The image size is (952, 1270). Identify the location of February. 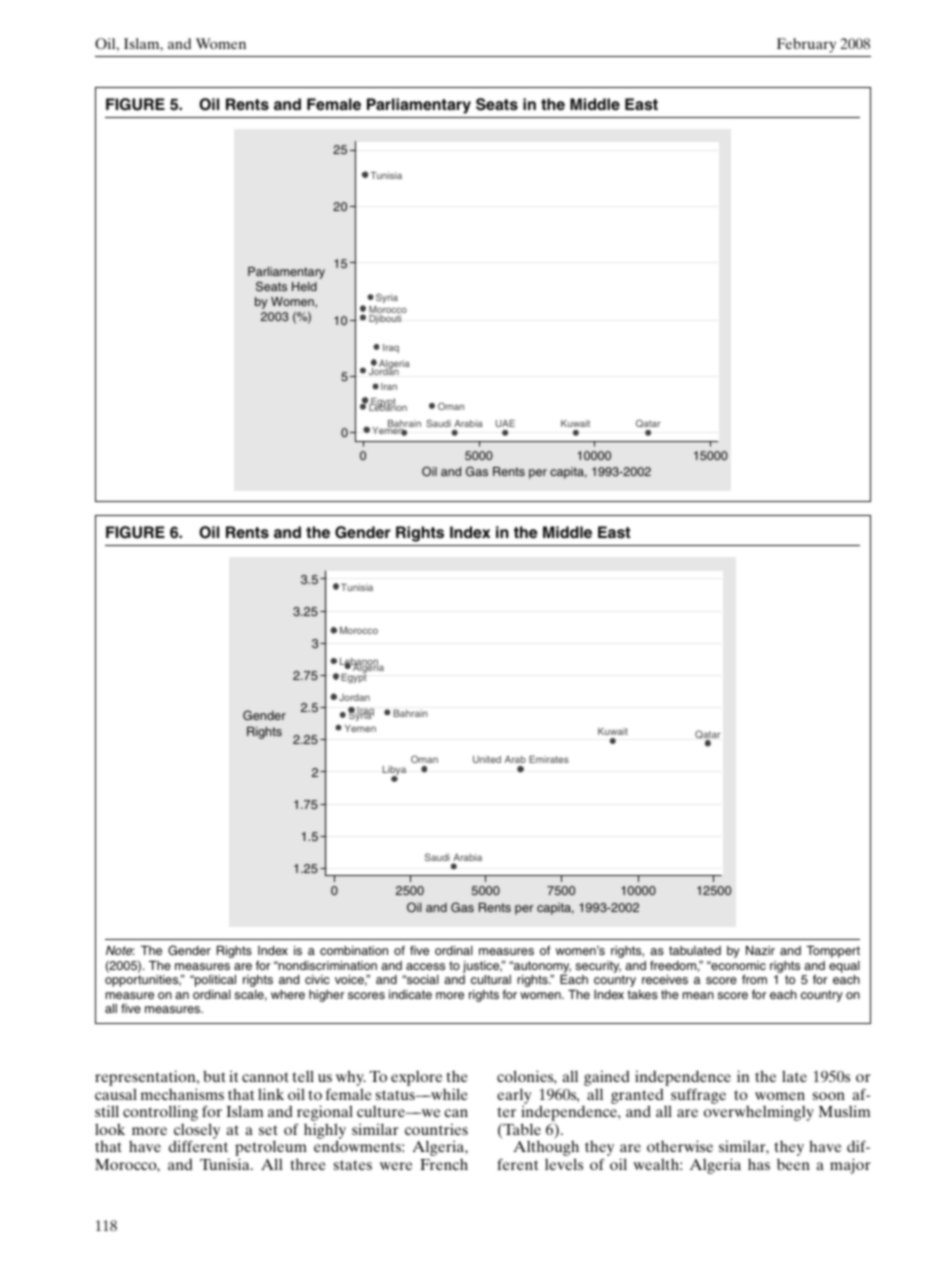
(806, 45).
